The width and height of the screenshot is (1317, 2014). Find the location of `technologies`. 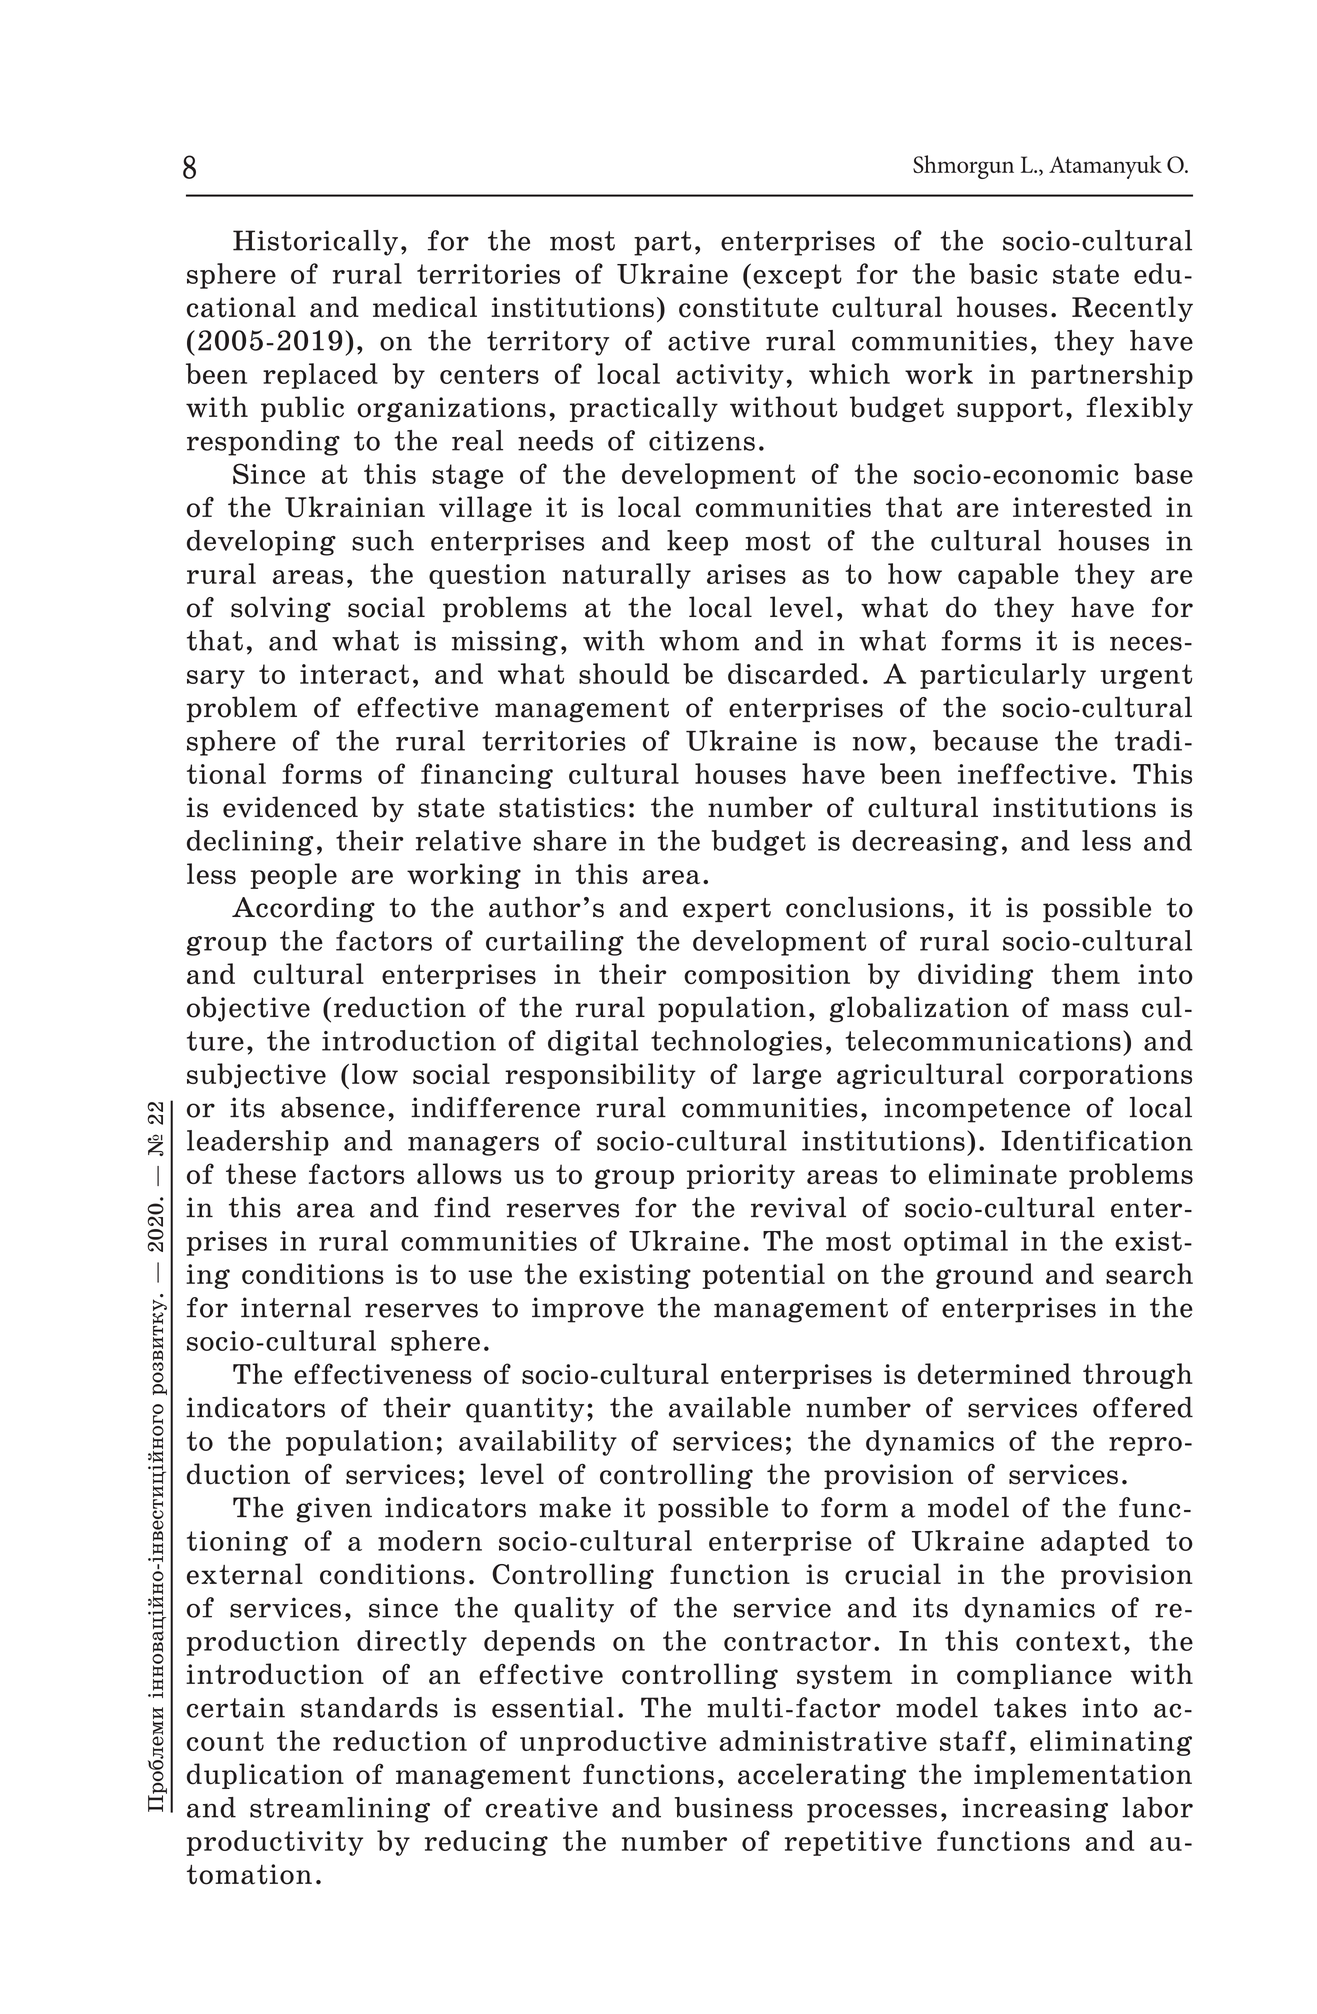

technologies is located at coordinates (736, 1043).
